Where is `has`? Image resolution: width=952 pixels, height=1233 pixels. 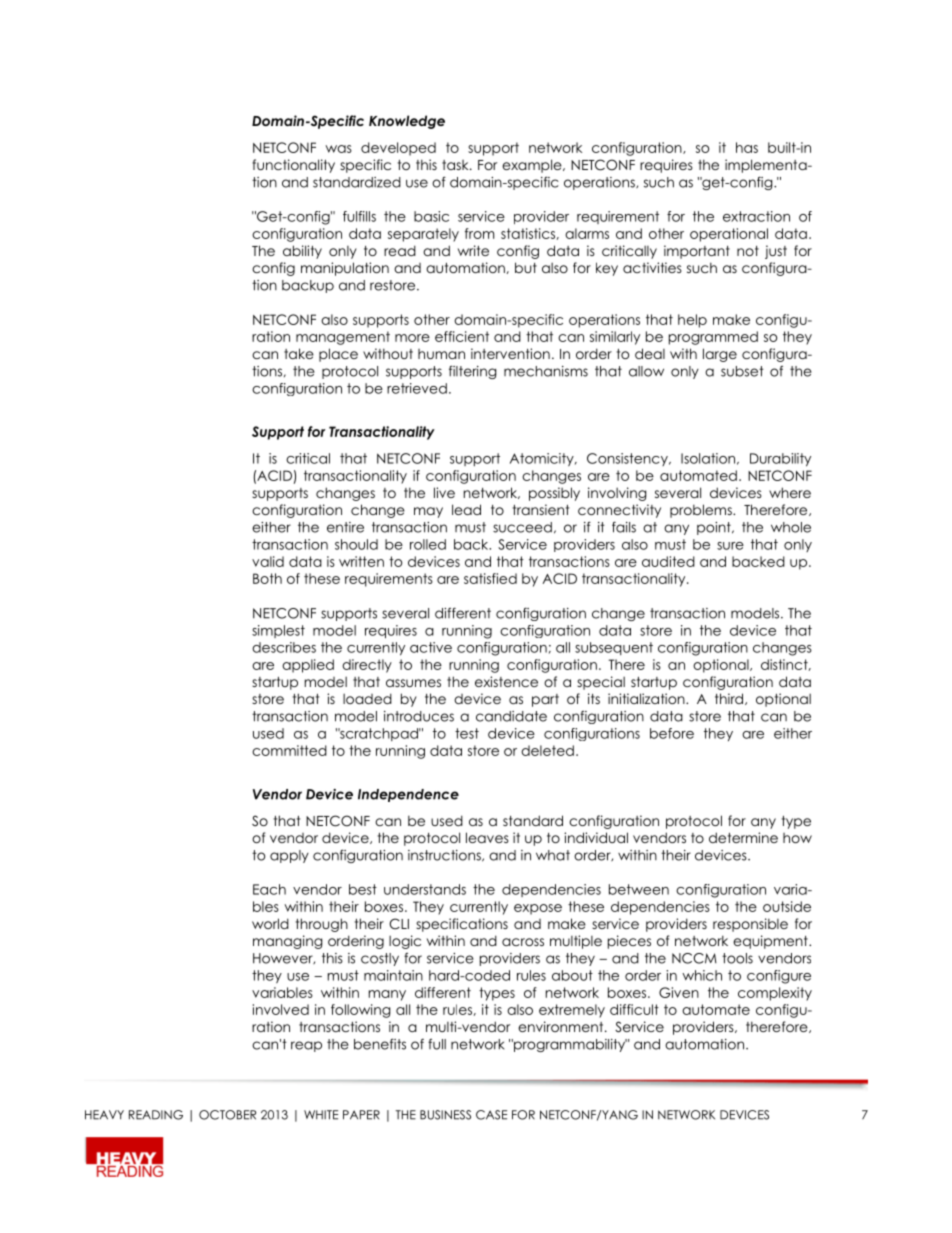 has is located at coordinates (747, 147).
